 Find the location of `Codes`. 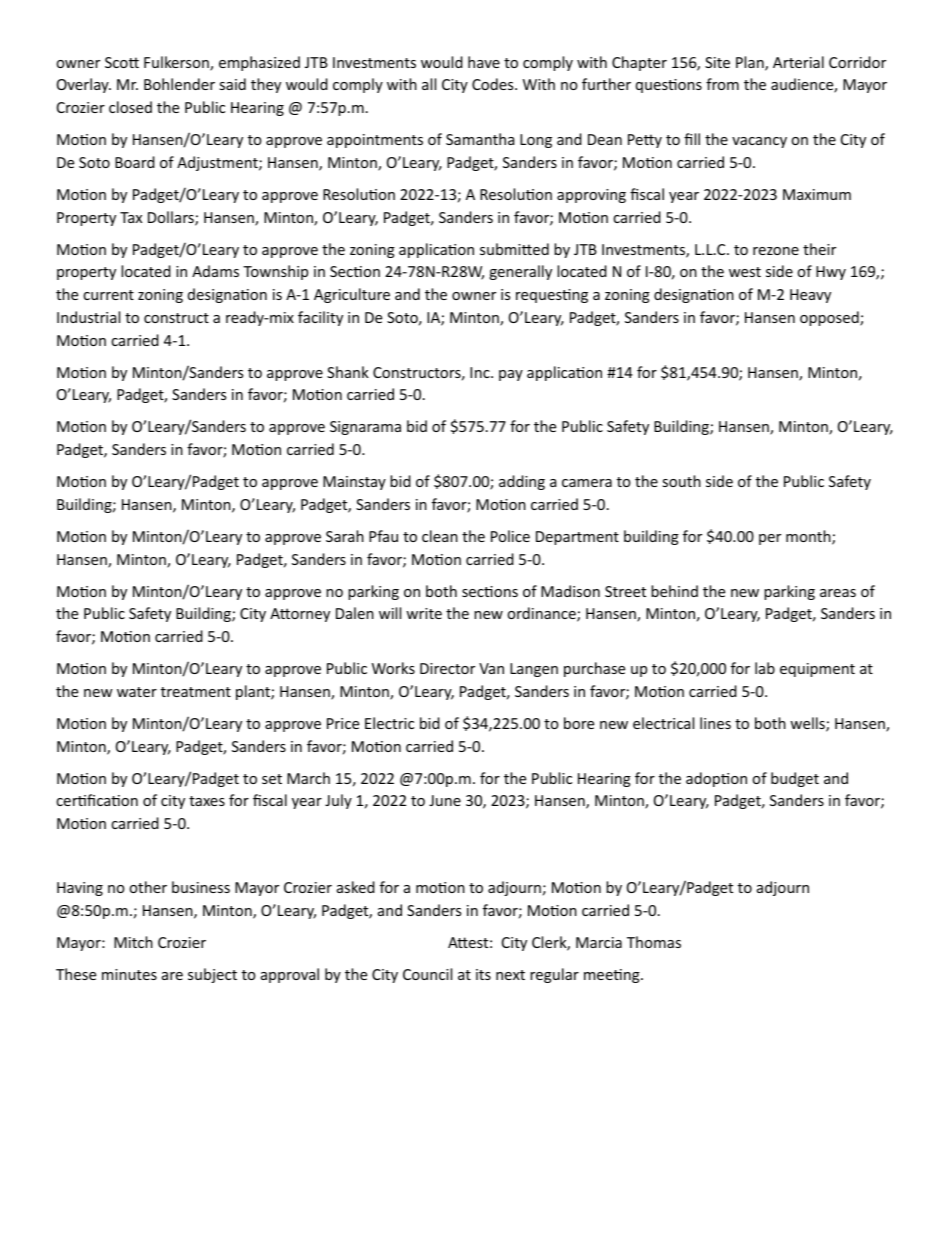

Codes is located at coordinates (494, 84).
